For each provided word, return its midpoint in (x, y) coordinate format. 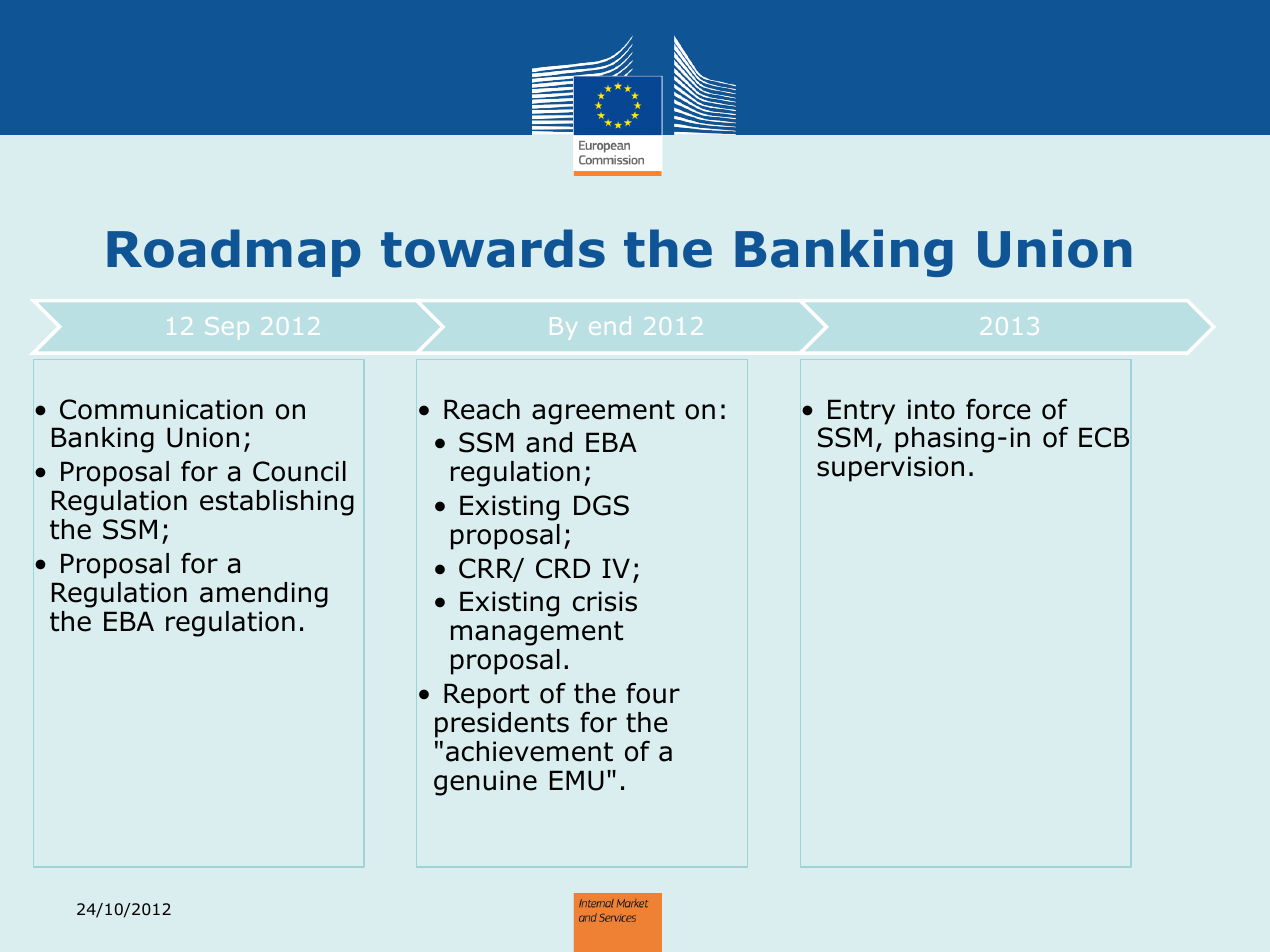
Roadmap (234, 253)
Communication (161, 409)
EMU (577, 780)
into (931, 409)
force (998, 409)
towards (493, 248)
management (537, 633)
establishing (277, 503)
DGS (601, 505)
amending (264, 595)
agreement (603, 412)
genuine (485, 783)
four (653, 693)
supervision (890, 469)
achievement (529, 751)
